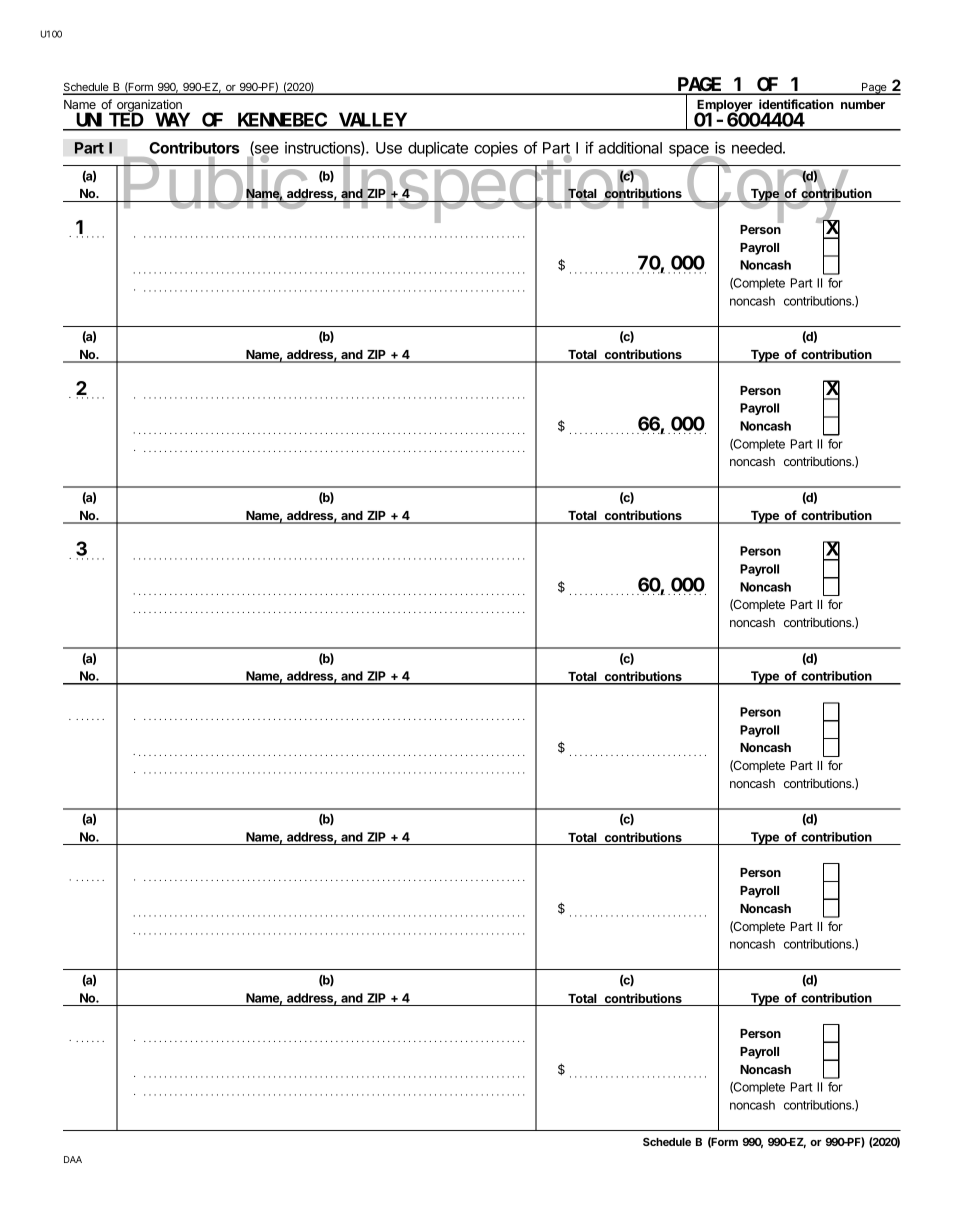 The height and width of the screenshot is (1232, 966). I want to click on additional, so click(630, 147).
